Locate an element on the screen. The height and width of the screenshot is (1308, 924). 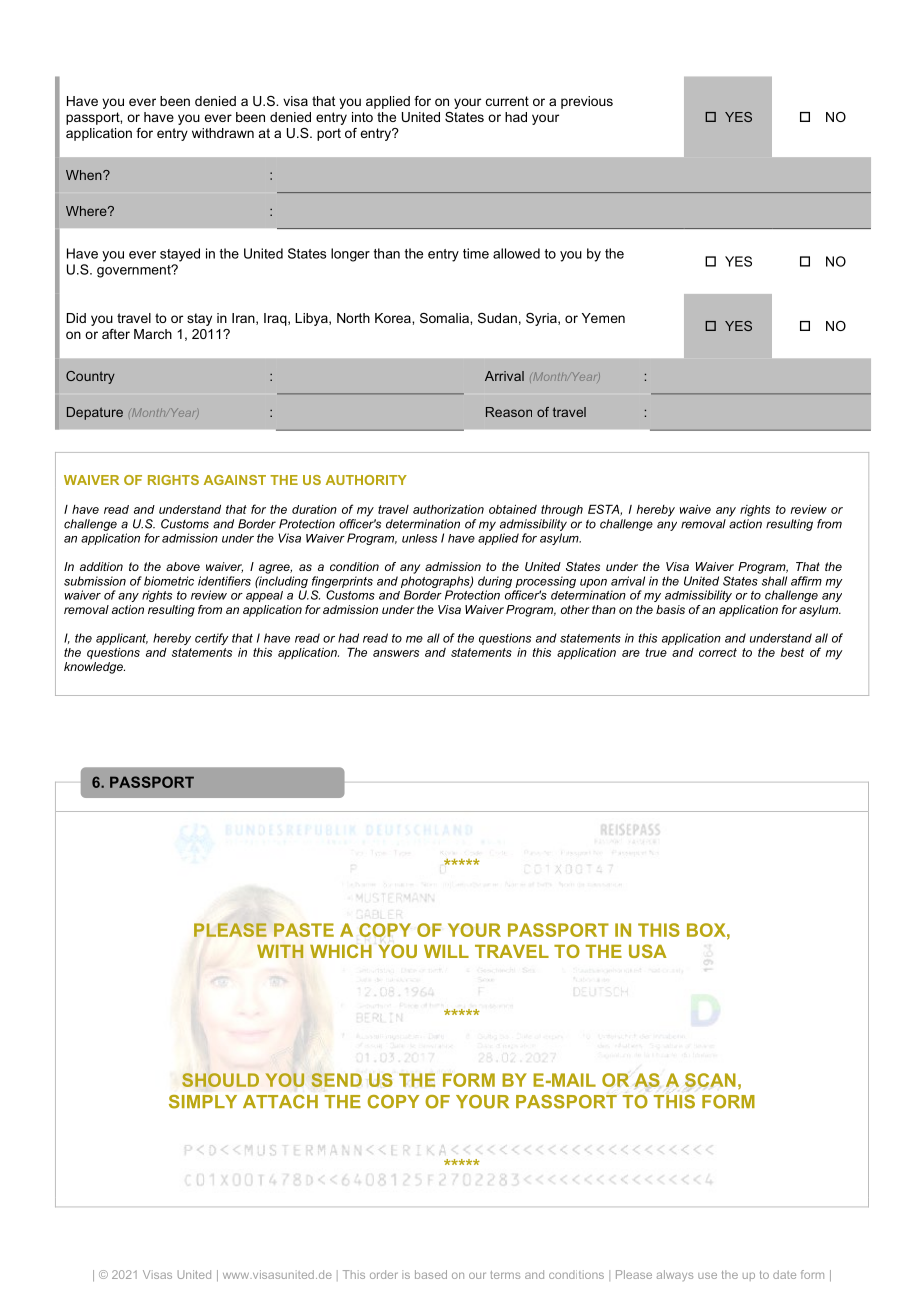
previous is located at coordinates (587, 102).
